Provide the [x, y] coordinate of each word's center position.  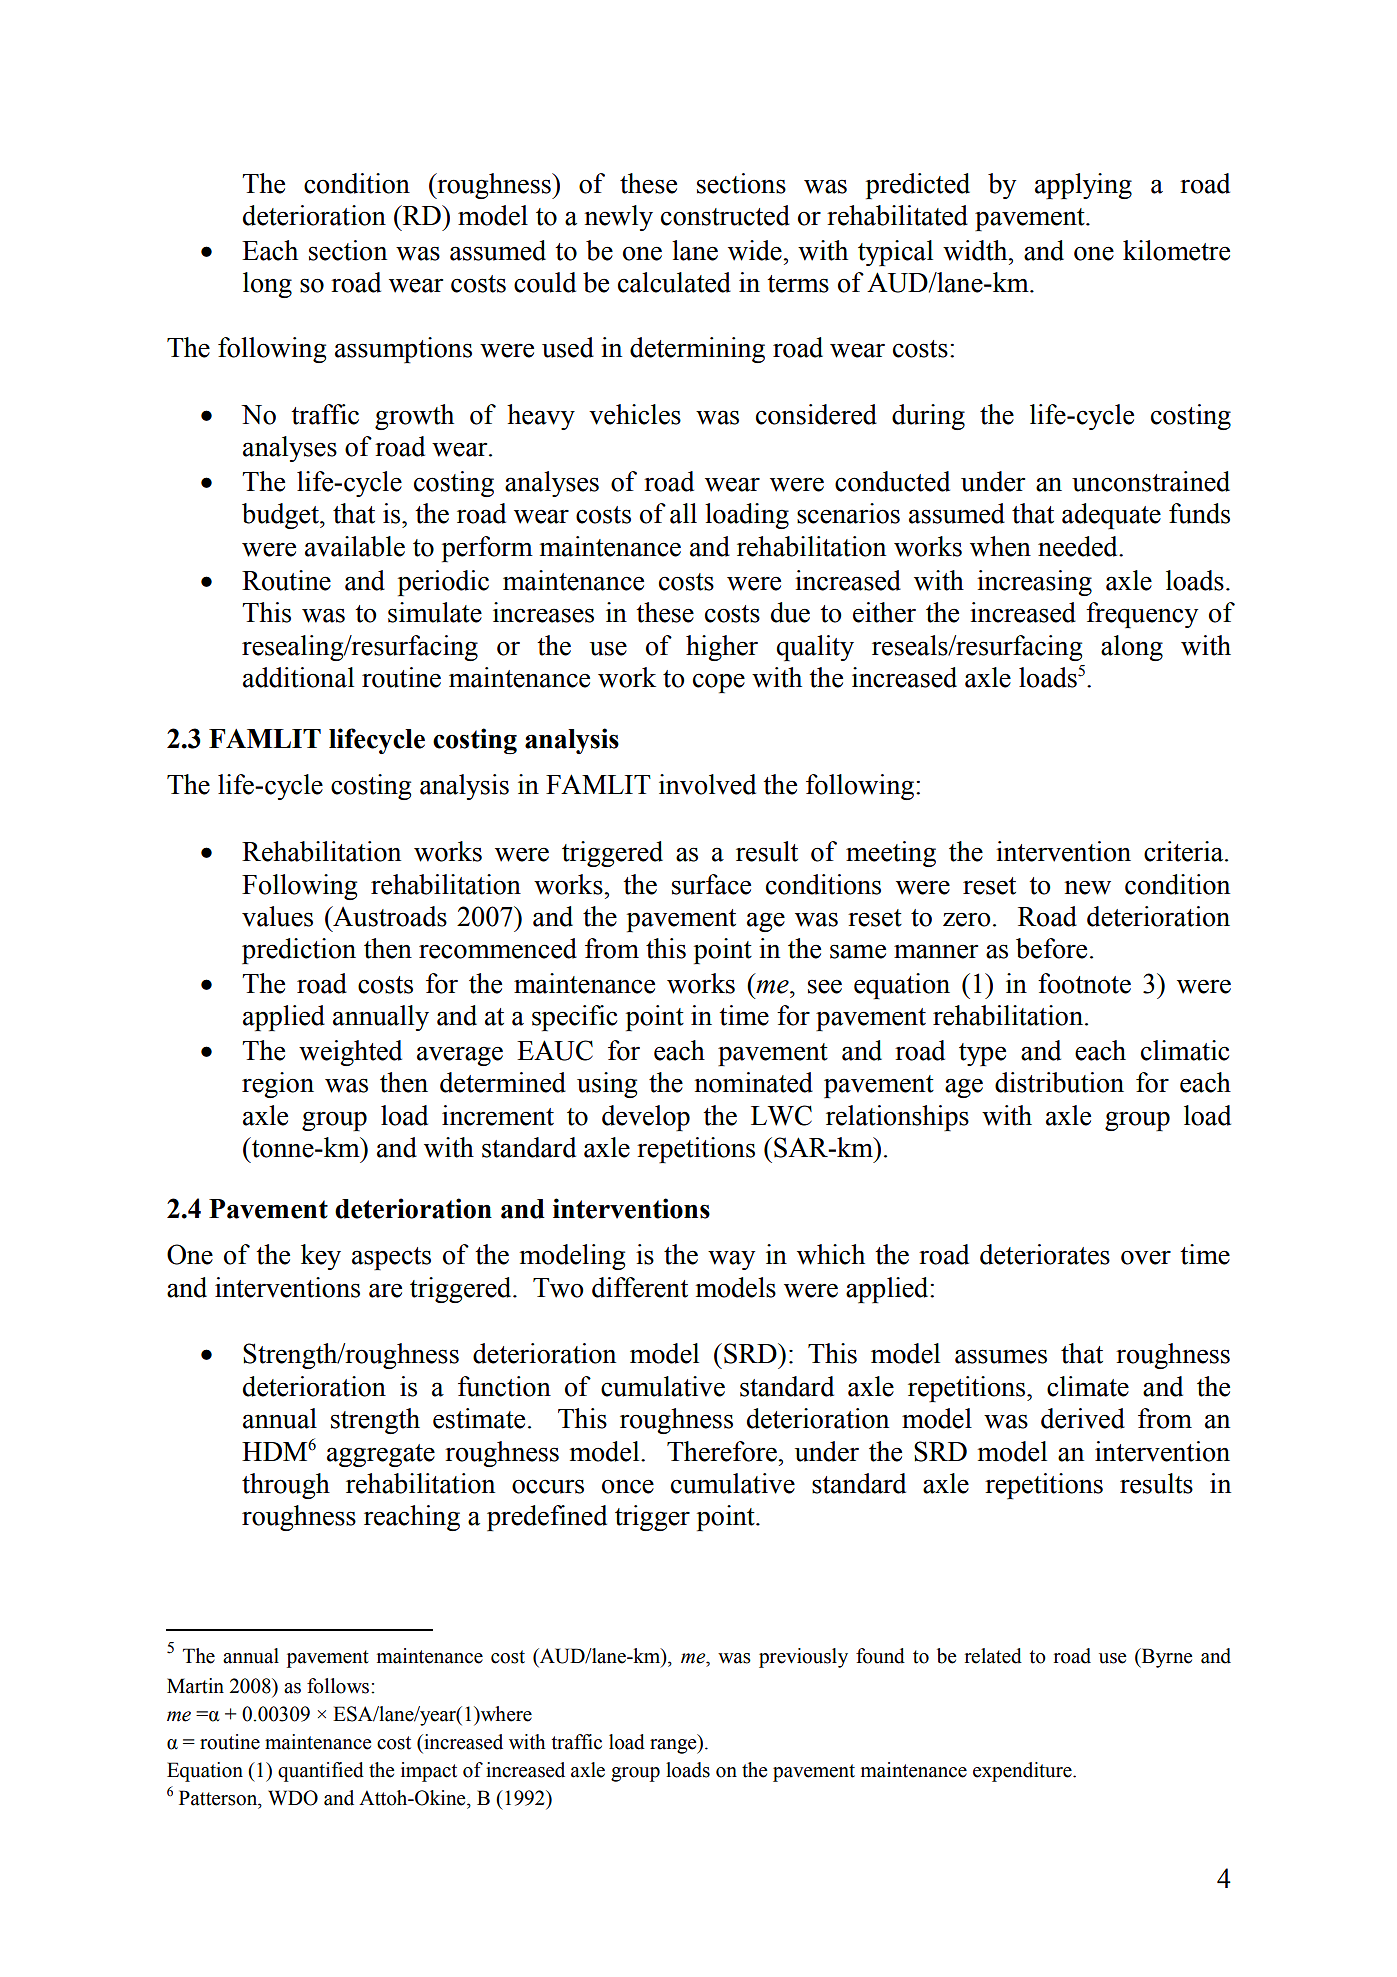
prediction [299, 951]
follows [338, 1686]
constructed [725, 215]
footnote [1084, 983]
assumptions [403, 350]
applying [1083, 186]
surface [711, 884]
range [674, 1746]
